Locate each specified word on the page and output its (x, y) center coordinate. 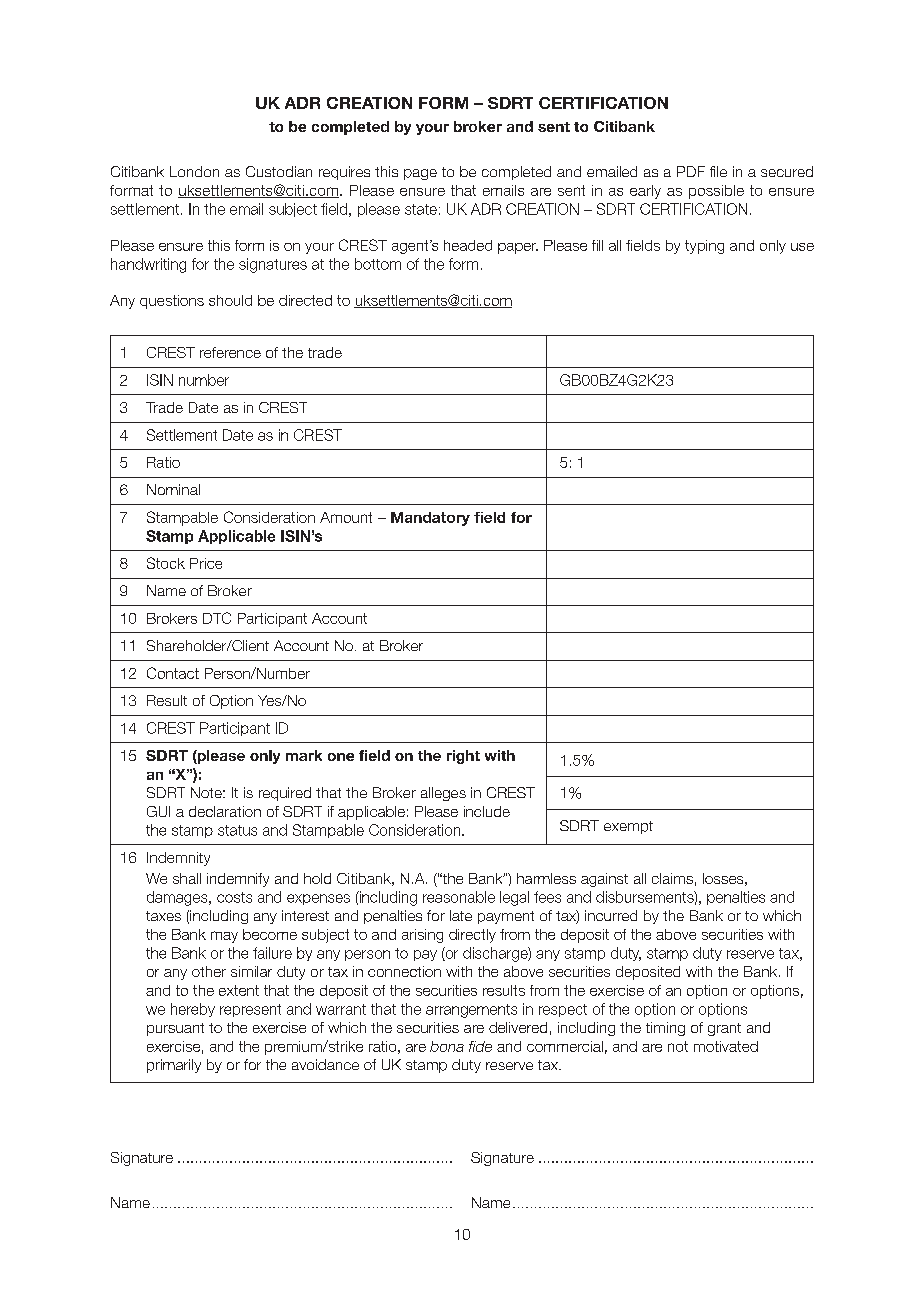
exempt (628, 827)
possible (716, 192)
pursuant (175, 1029)
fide (480, 1046)
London (194, 171)
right (463, 757)
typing (704, 247)
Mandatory (430, 519)
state (421, 209)
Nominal (173, 489)
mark (304, 755)
